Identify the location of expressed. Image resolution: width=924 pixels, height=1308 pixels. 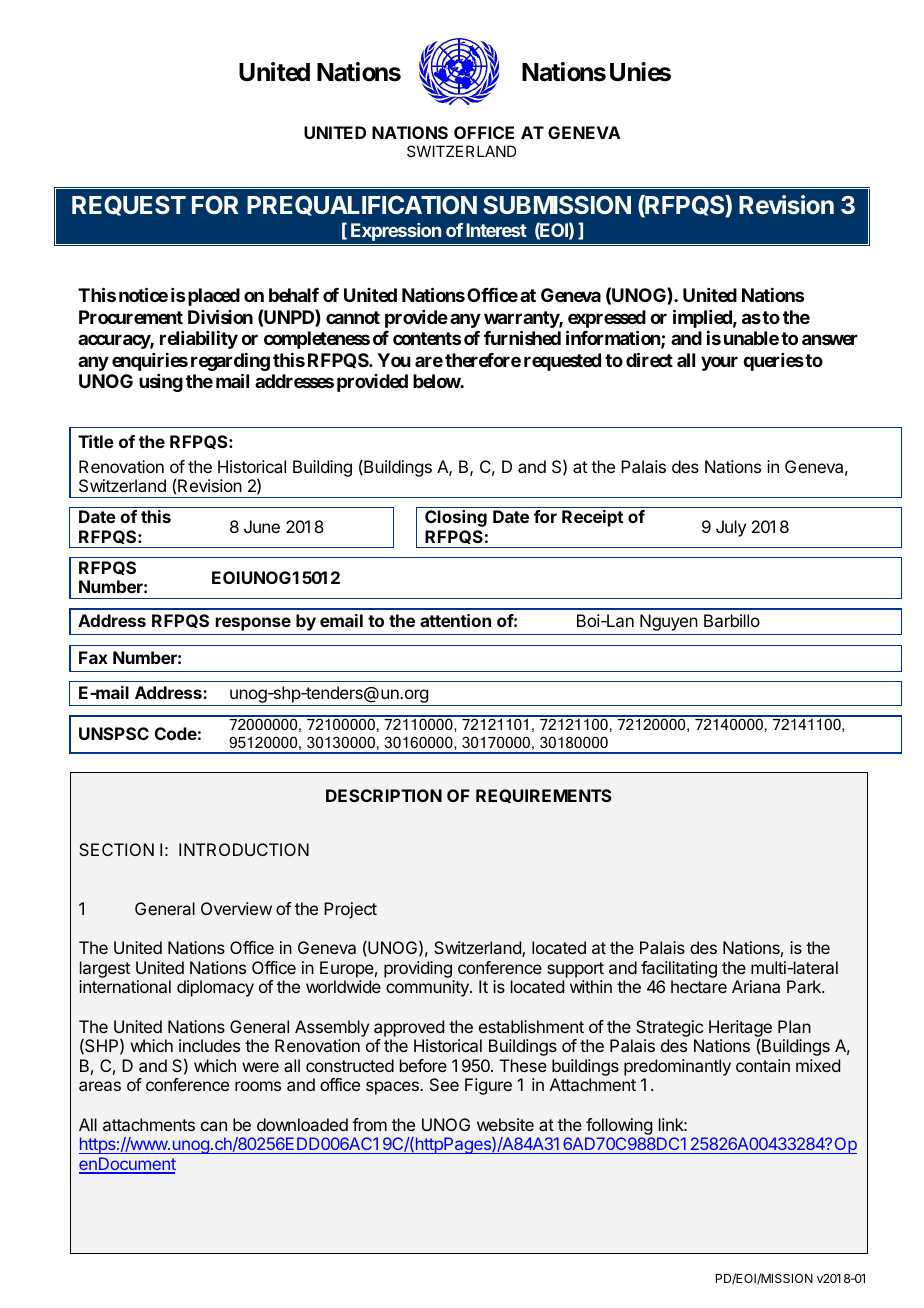
(606, 320).
